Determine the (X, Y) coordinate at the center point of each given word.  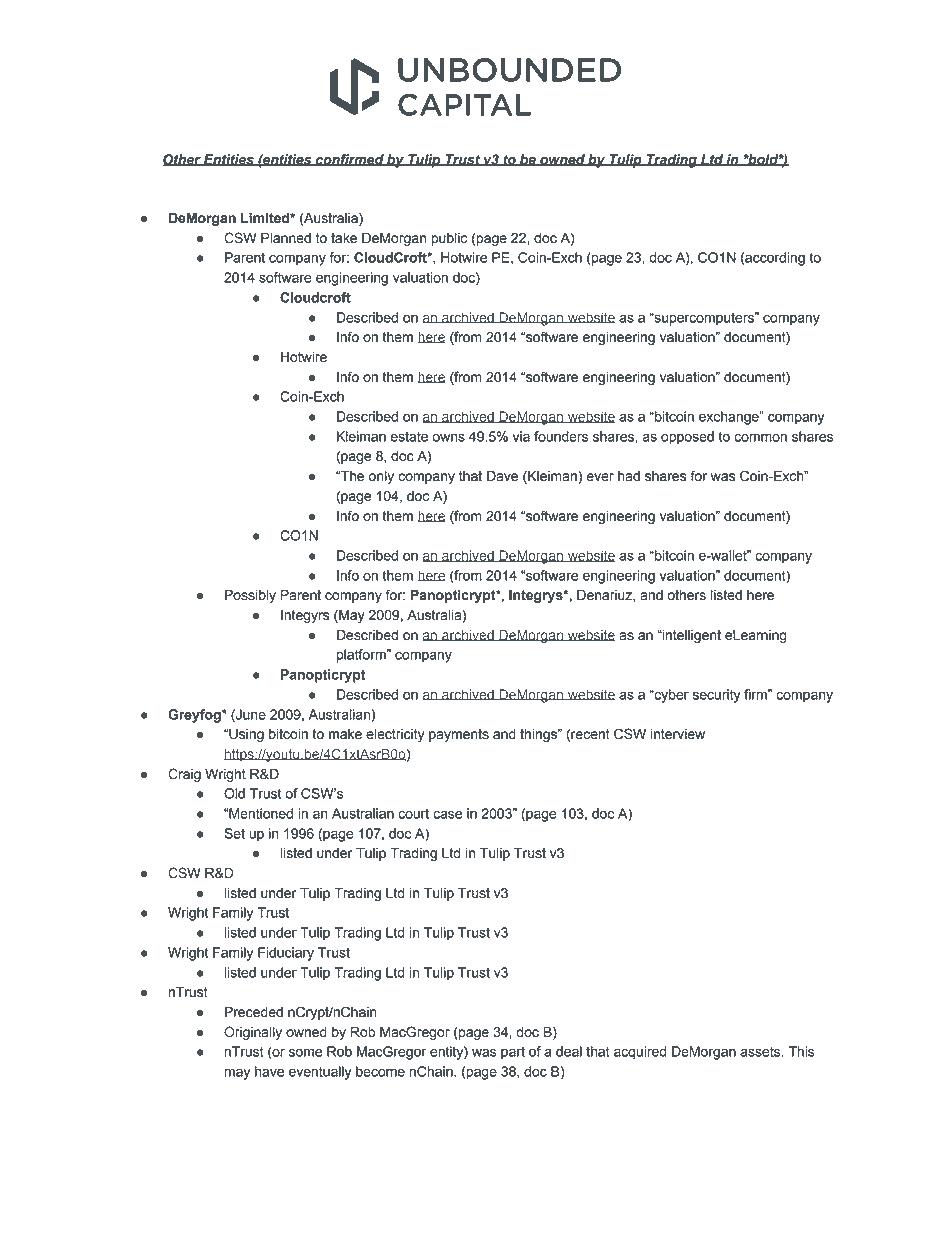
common (760, 437)
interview (678, 734)
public (449, 239)
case (447, 814)
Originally (253, 1033)
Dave (502, 476)
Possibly (250, 596)
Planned (286, 238)
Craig (184, 775)
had (629, 476)
